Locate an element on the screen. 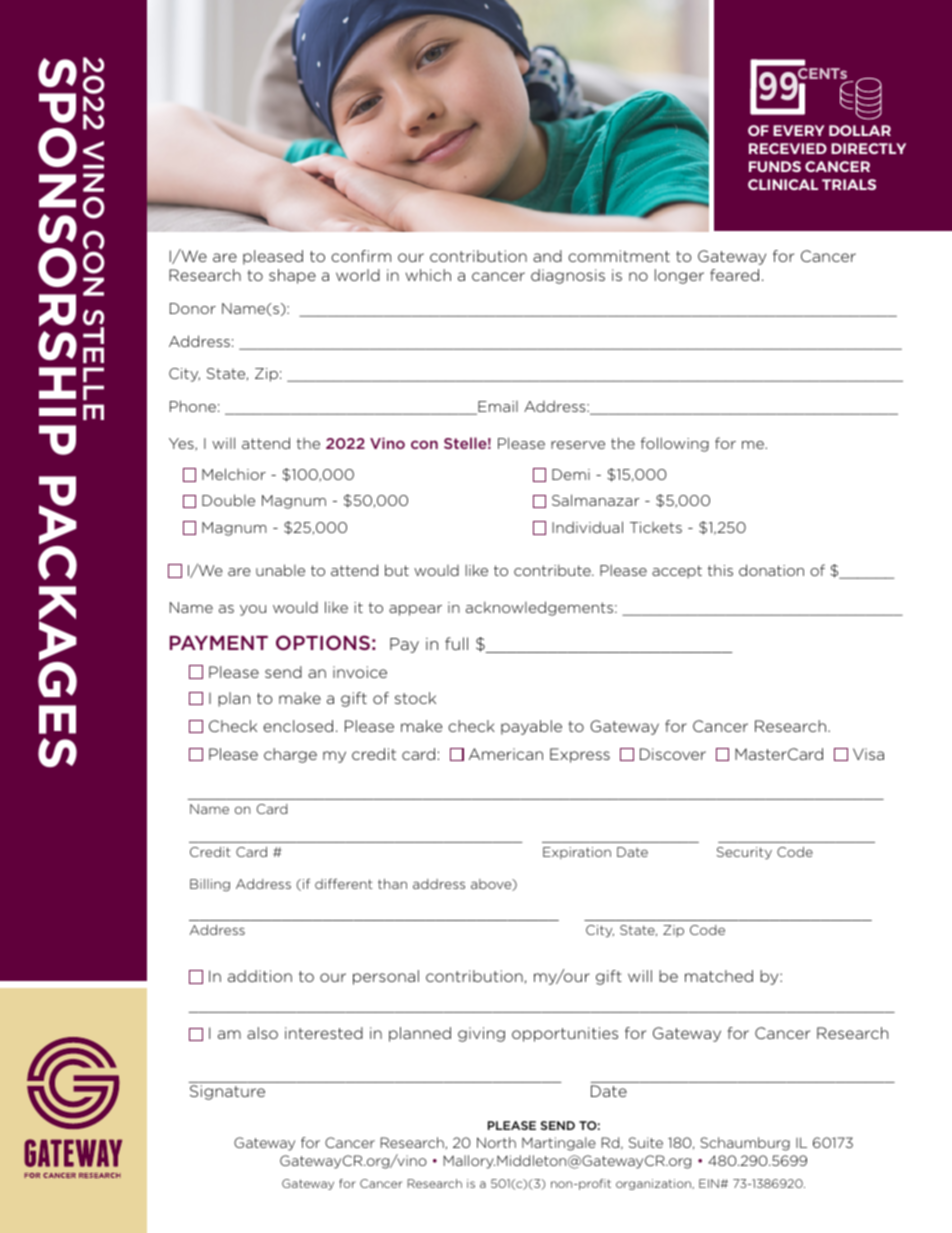 Image resolution: width=952 pixels, height=1233 pixels. Security is located at coordinates (744, 853).
